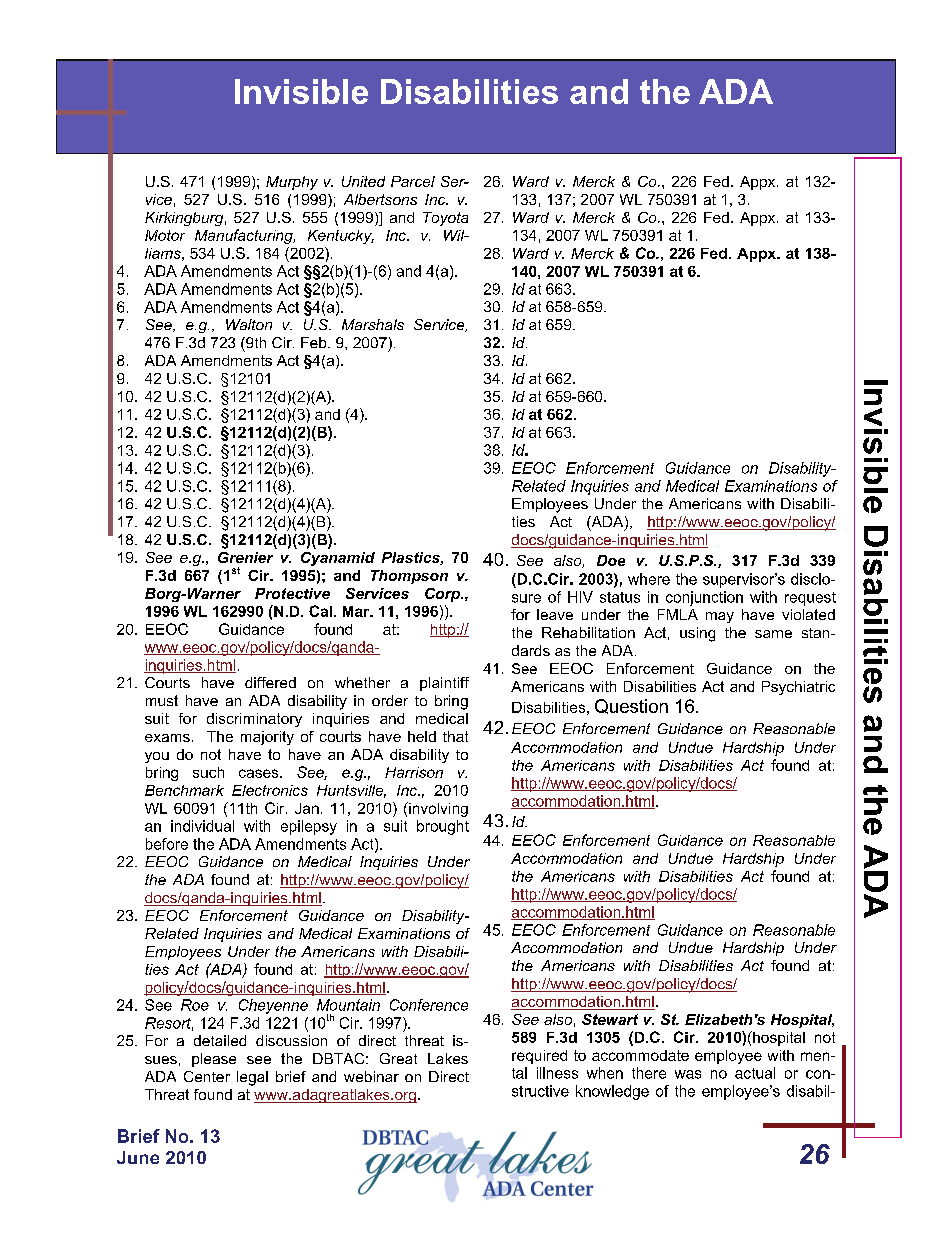 The width and height of the screenshot is (952, 1233). Describe the element at coordinates (443, 827) in the screenshot. I see `brought` at that location.
